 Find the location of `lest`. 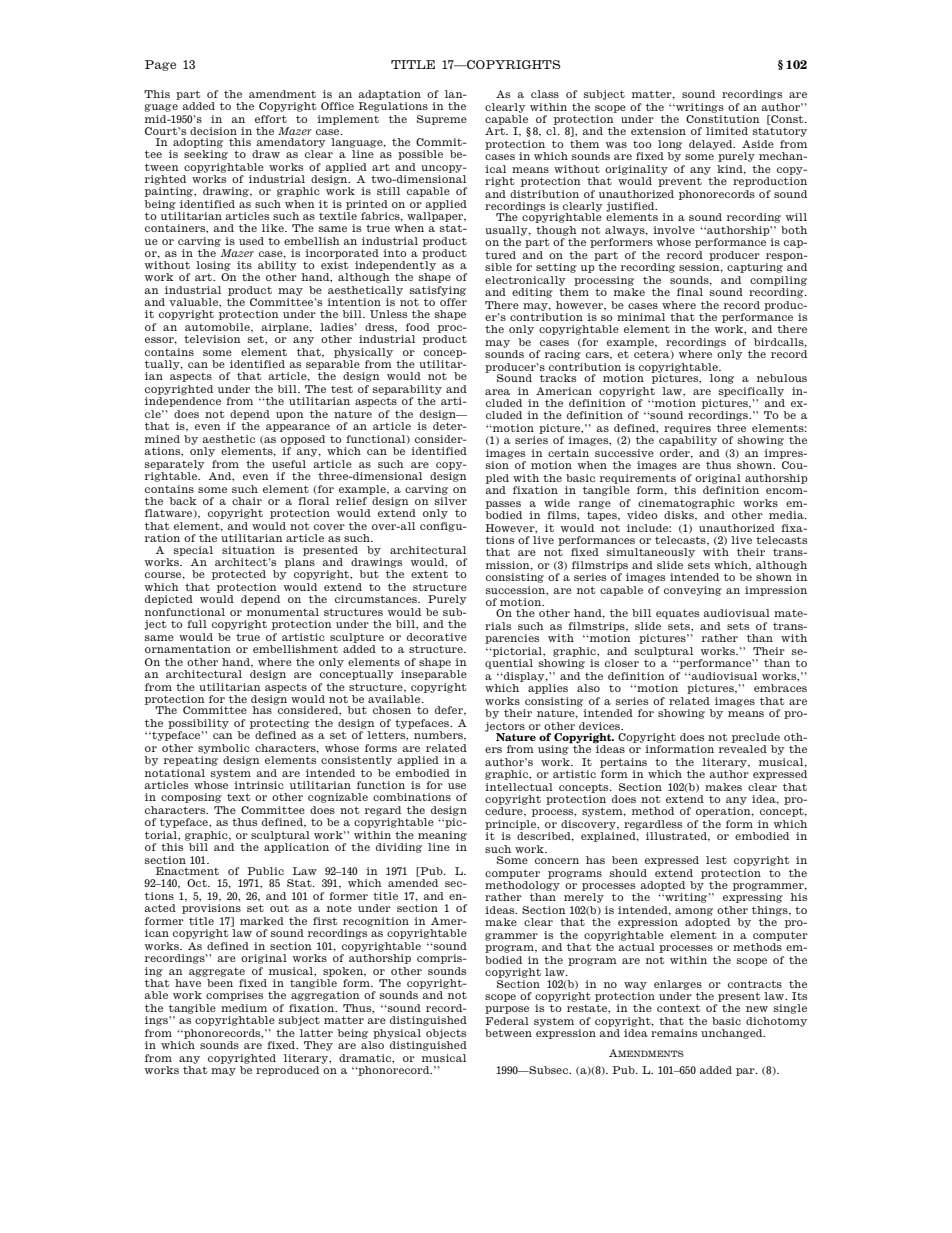

lest is located at coordinates (716, 860).
